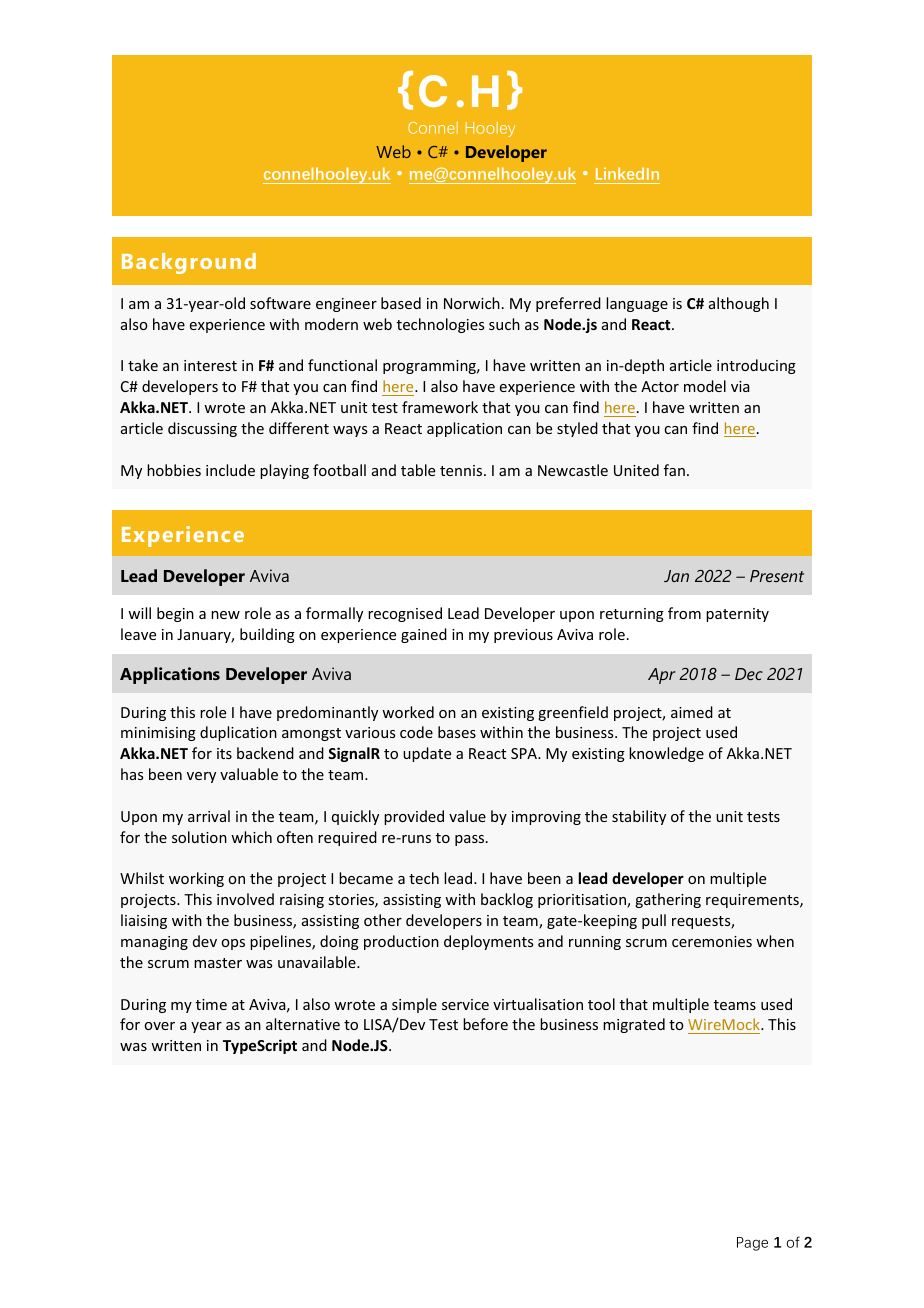  Describe the element at coordinates (739, 304) in the document. I see `although` at that location.
